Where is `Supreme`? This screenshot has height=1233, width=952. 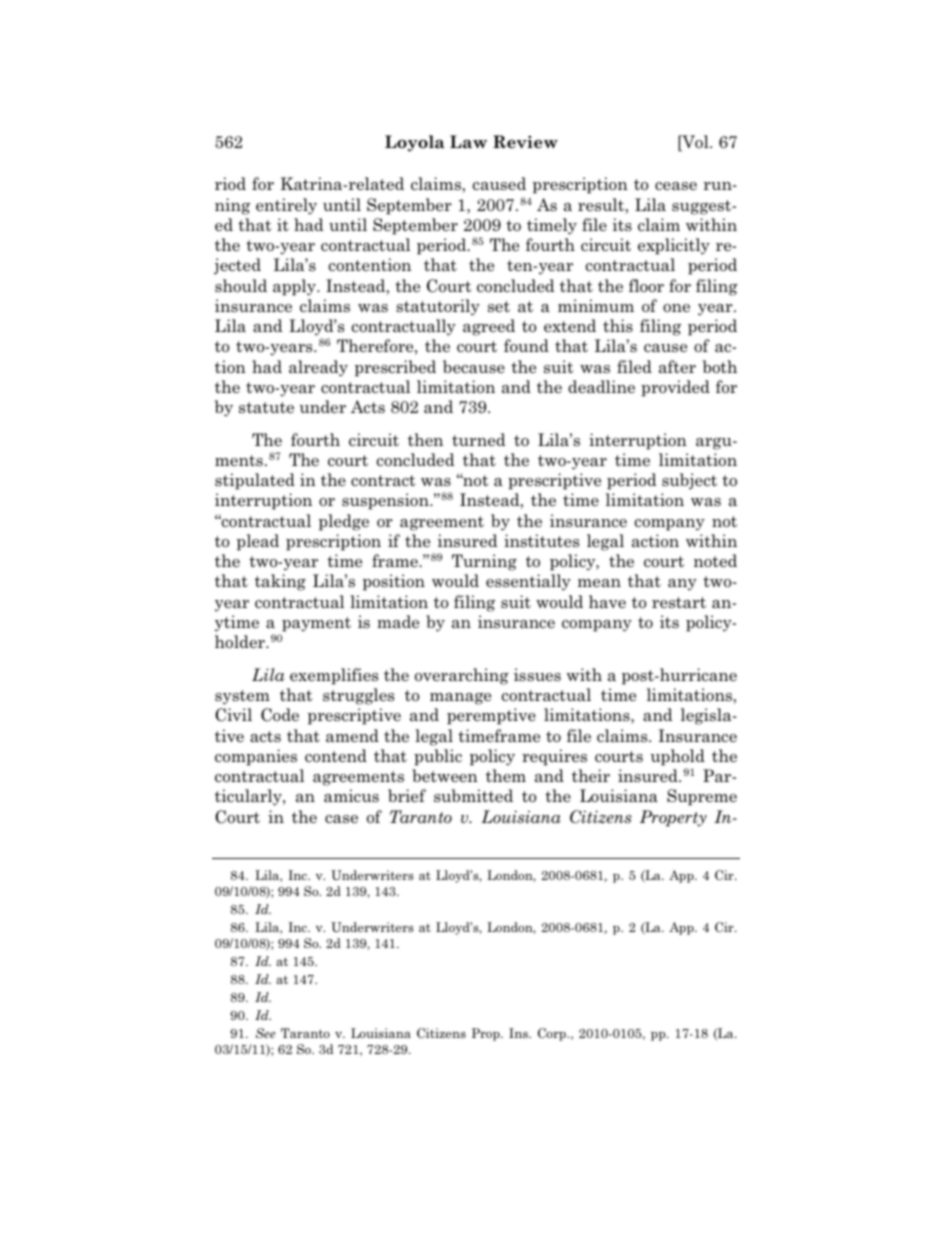 Supreme is located at coordinates (702, 797).
